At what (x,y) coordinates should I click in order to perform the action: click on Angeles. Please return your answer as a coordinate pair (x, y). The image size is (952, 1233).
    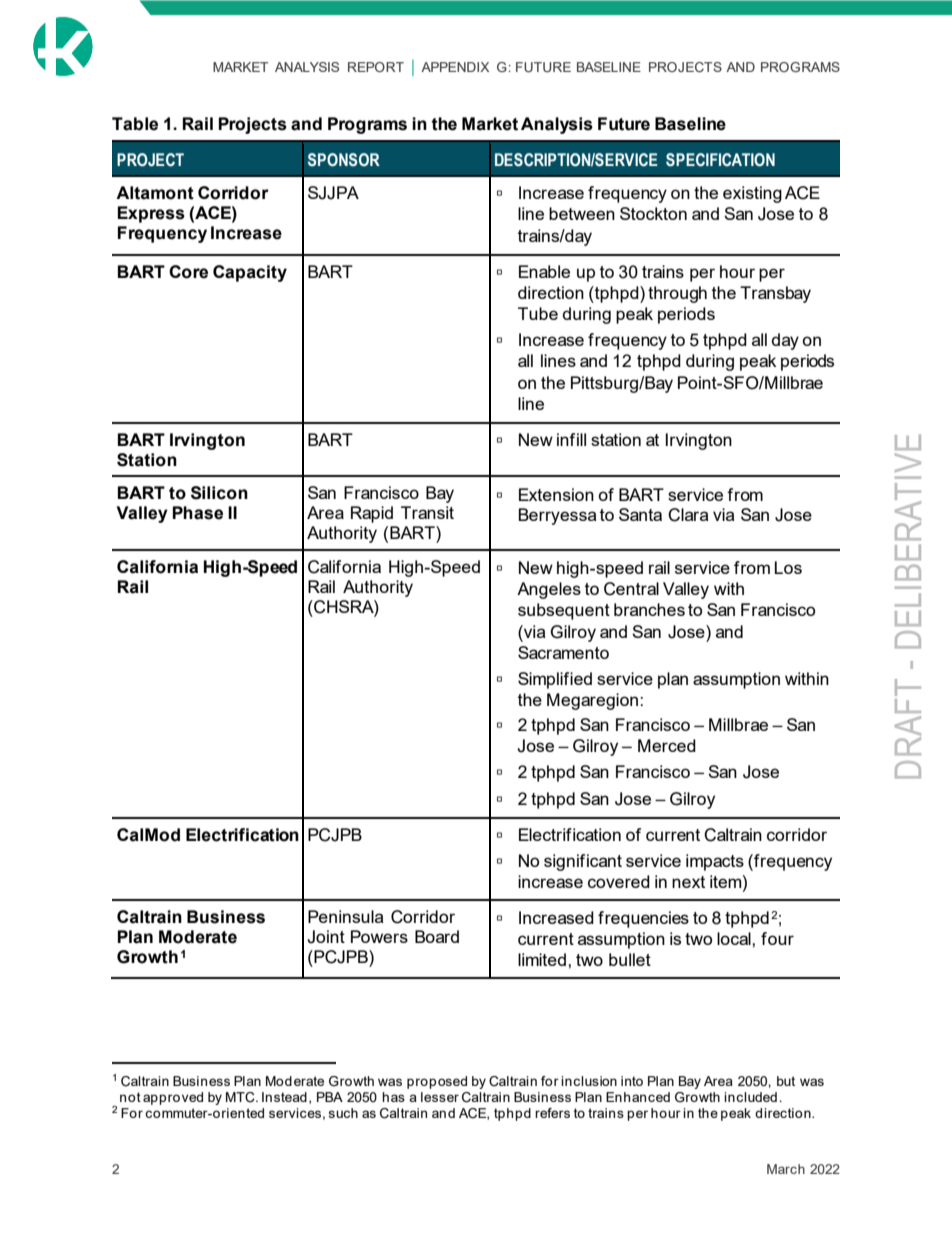
    Looking at the image, I should click on (549, 590).
